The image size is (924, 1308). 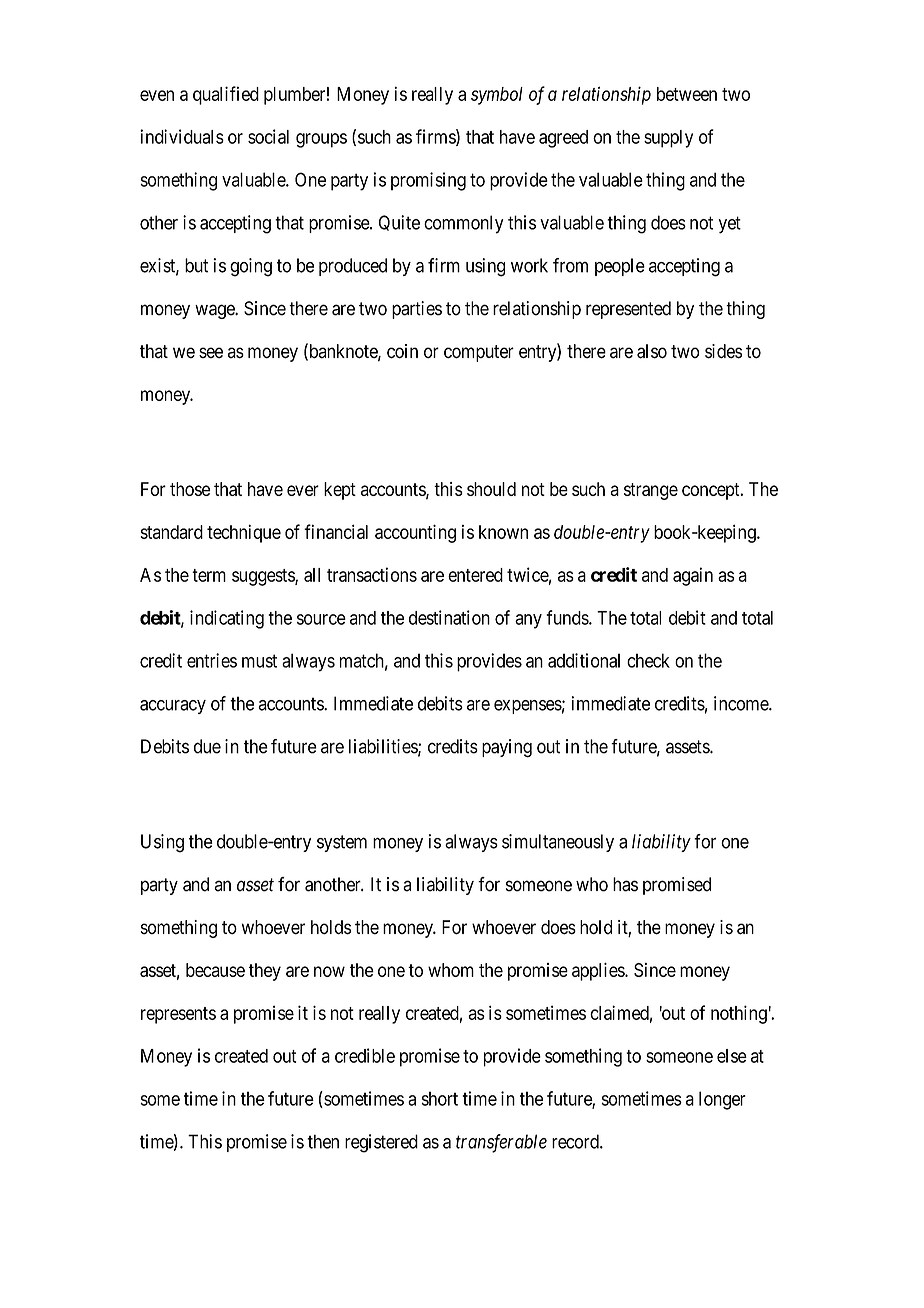 I want to click on again, so click(x=693, y=576).
